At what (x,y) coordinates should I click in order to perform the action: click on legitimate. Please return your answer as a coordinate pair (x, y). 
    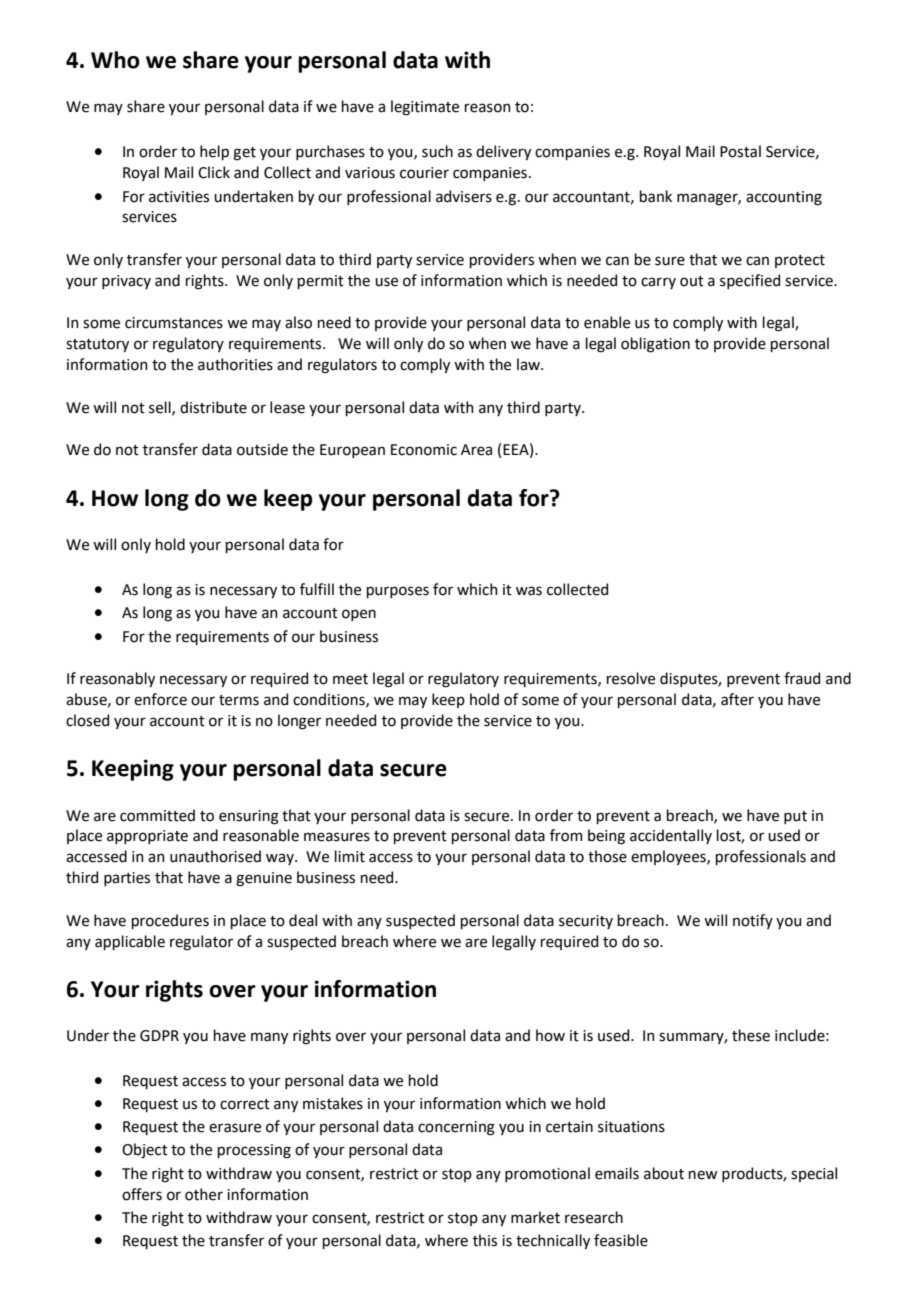
    Looking at the image, I should click on (425, 108).
